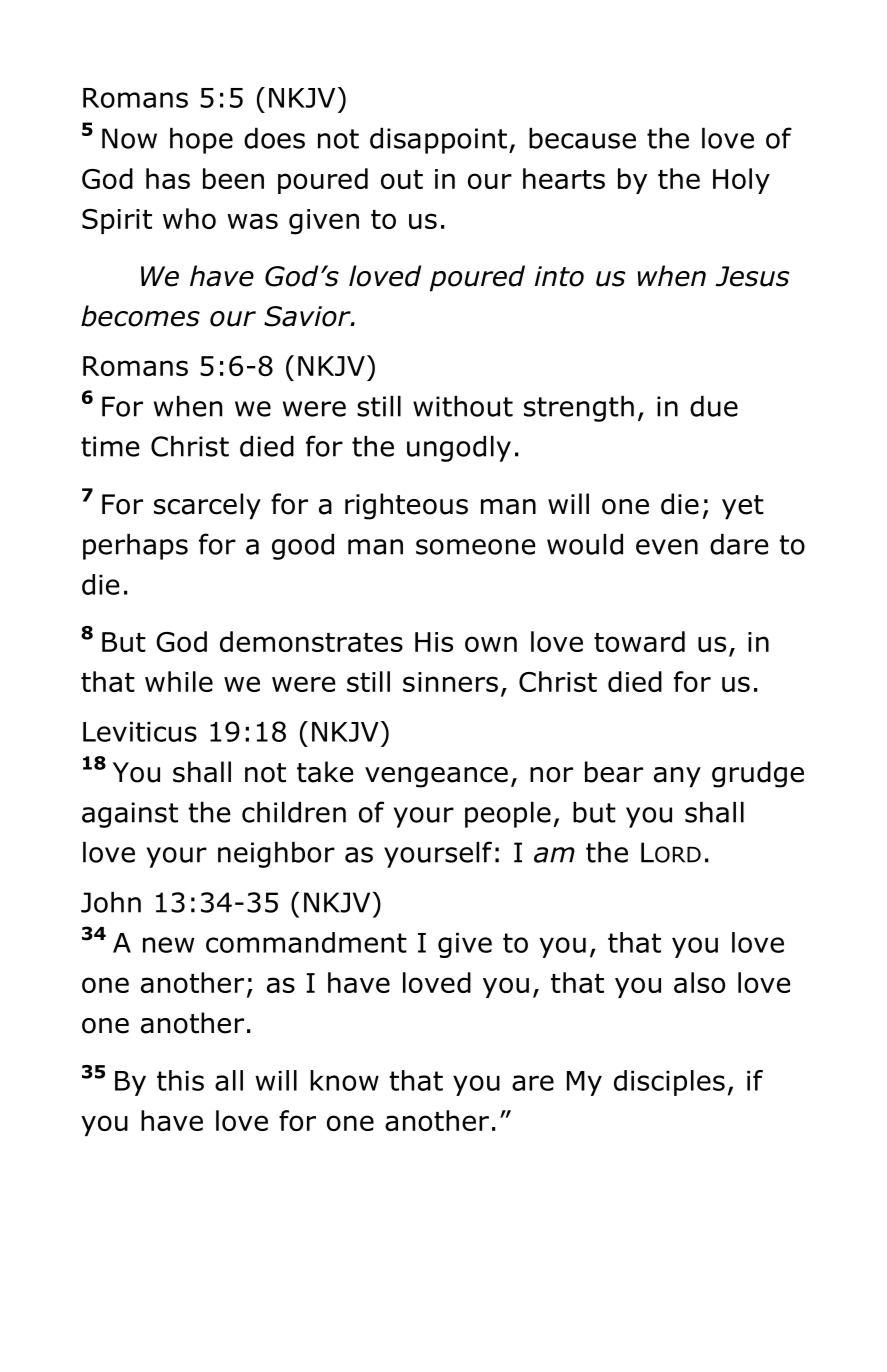  What do you see at coordinates (741, 181) in the document?
I see `Holy` at bounding box center [741, 181].
